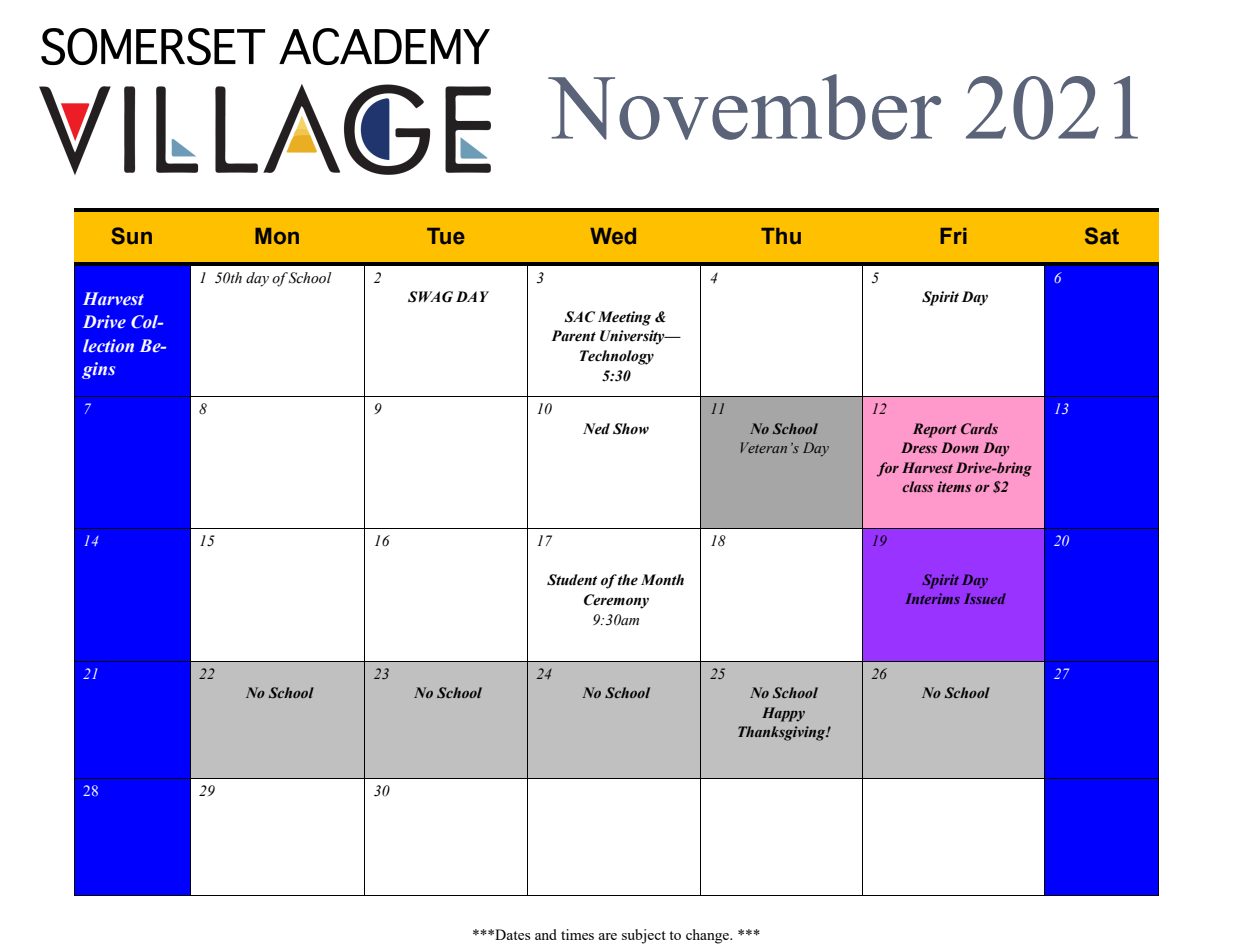  What do you see at coordinates (979, 428) in the document?
I see `Cards` at bounding box center [979, 428].
